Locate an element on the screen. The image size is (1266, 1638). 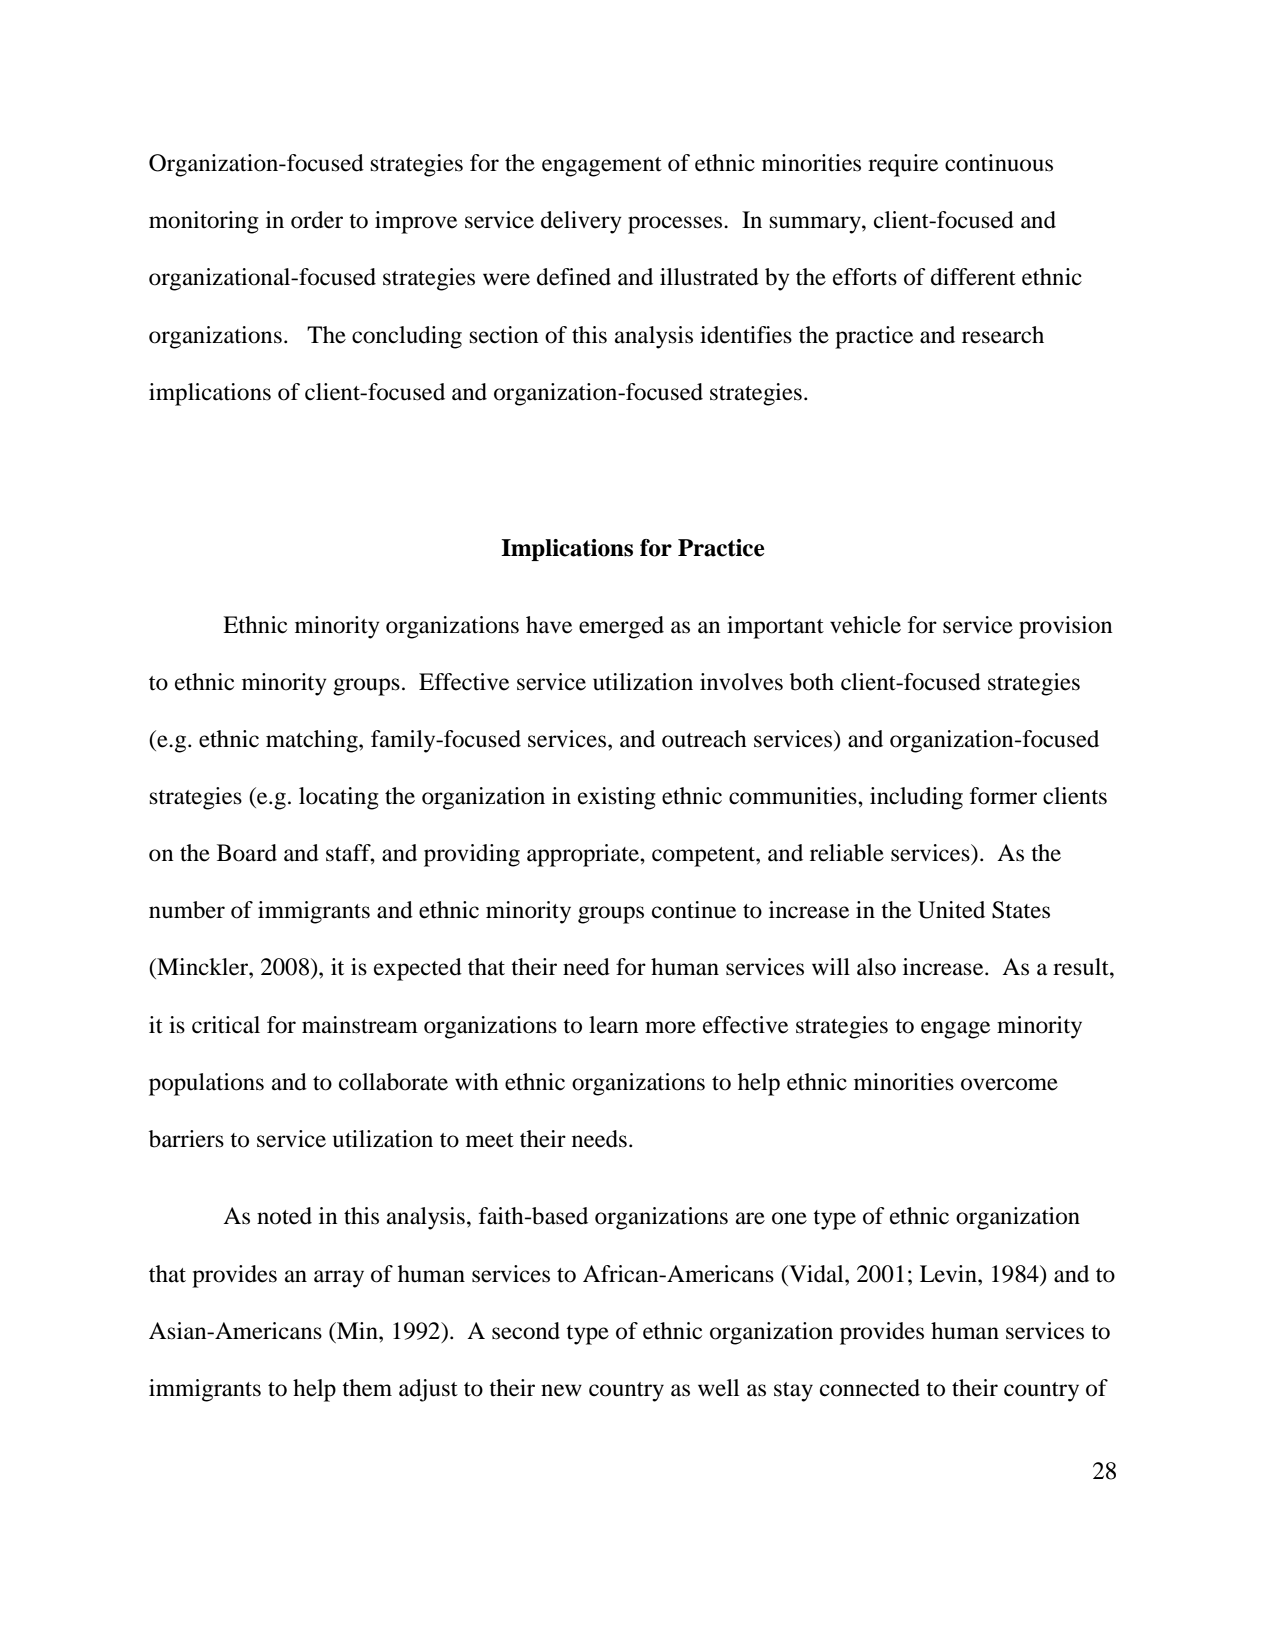
processes is located at coordinates (676, 225).
